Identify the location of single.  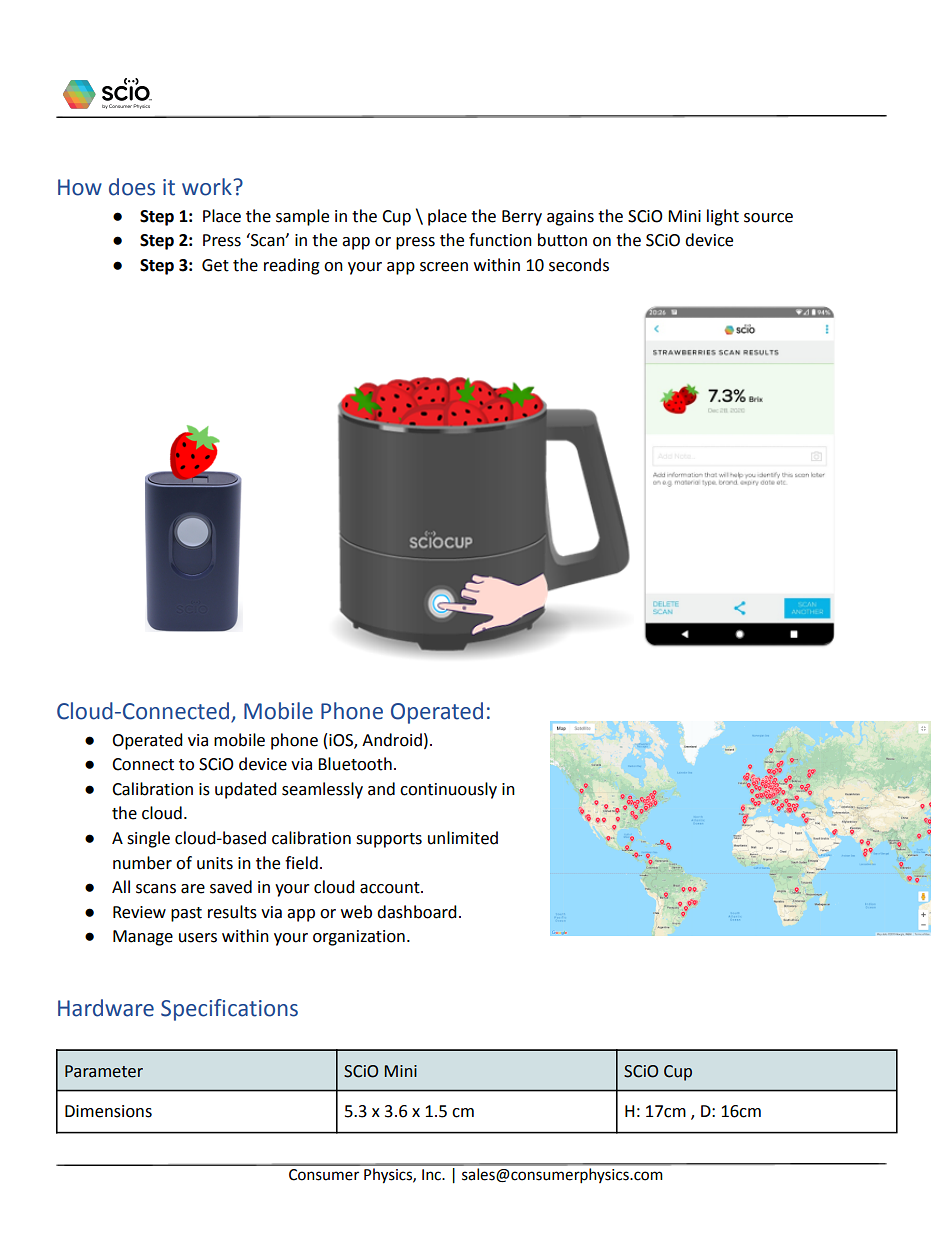
(148, 839).
